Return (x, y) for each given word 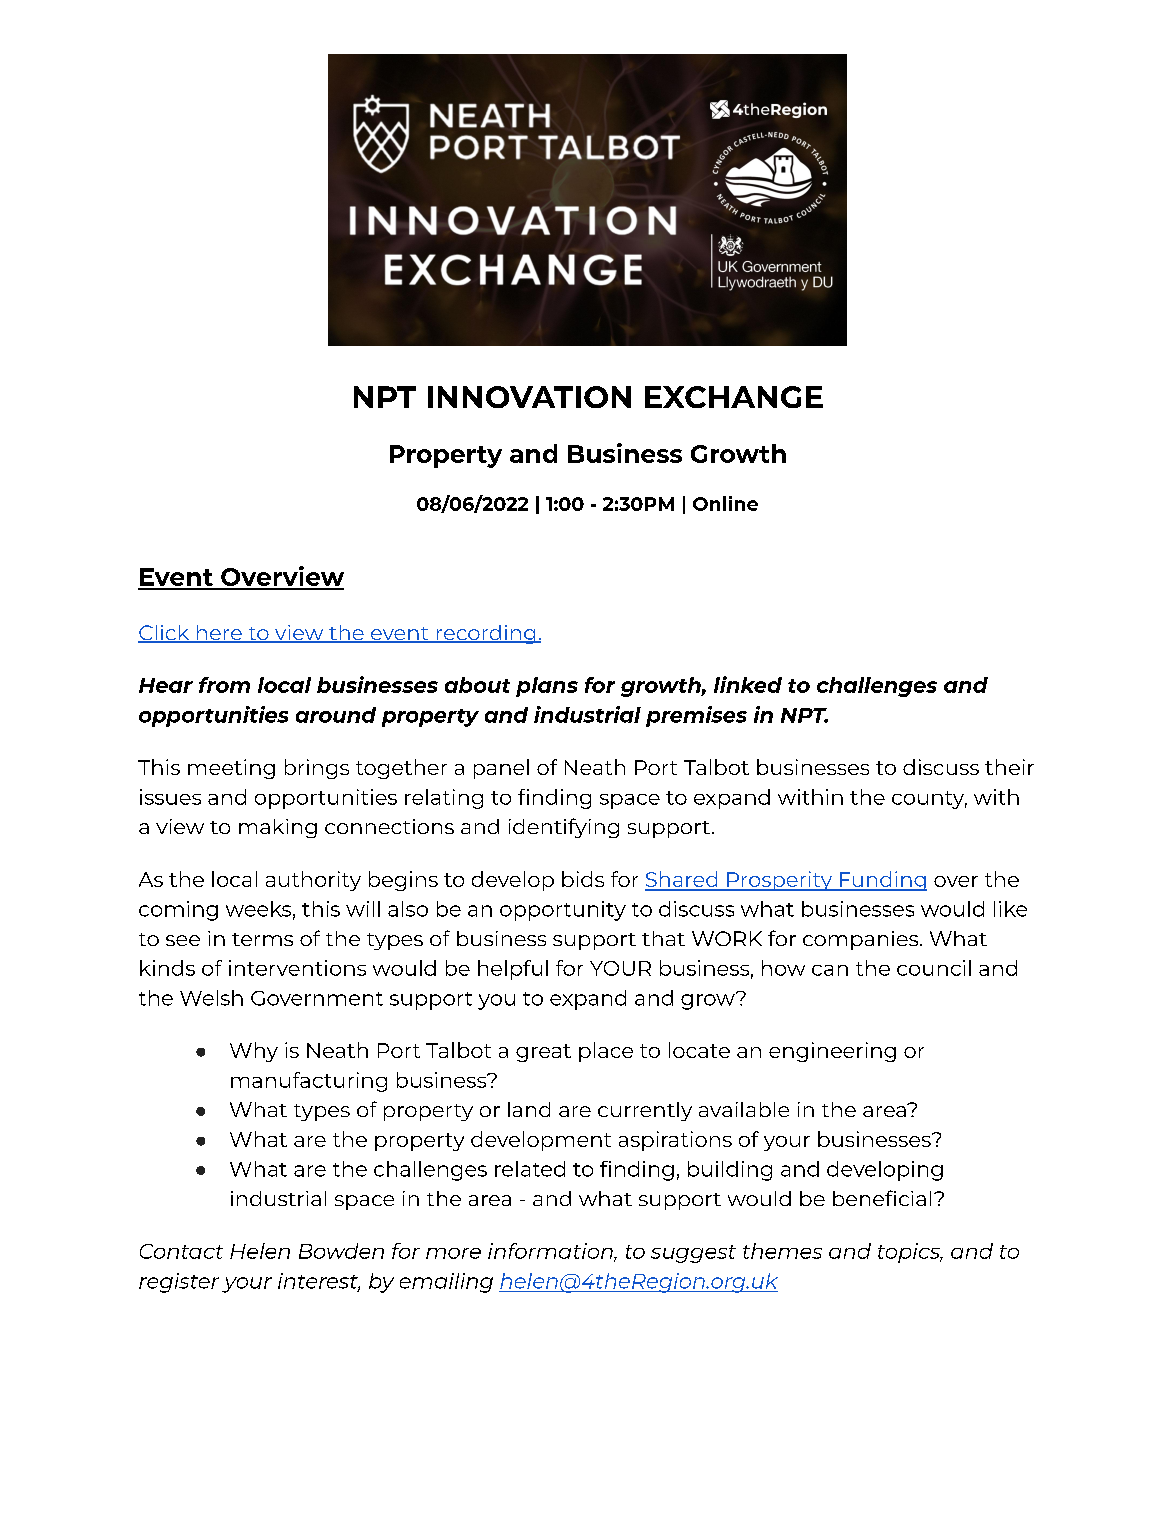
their (1009, 767)
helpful (513, 970)
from (224, 685)
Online (725, 503)
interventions (297, 968)
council (934, 968)
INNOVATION (529, 397)
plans (547, 687)
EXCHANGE (734, 397)
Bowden (341, 1251)
